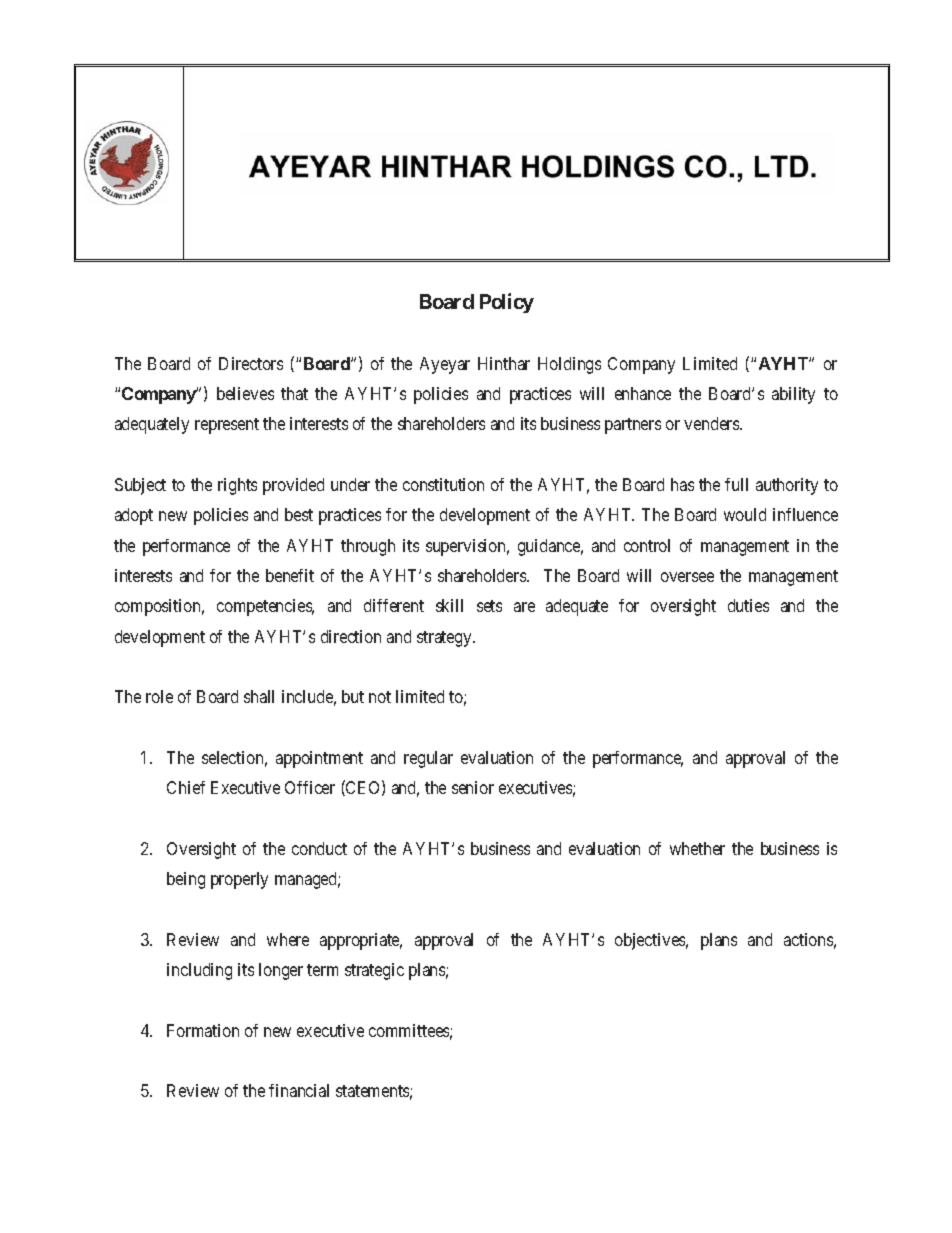 This screenshot has height=1233, width=952. What do you see at coordinates (299, 1090) in the screenshot?
I see `financial` at bounding box center [299, 1090].
